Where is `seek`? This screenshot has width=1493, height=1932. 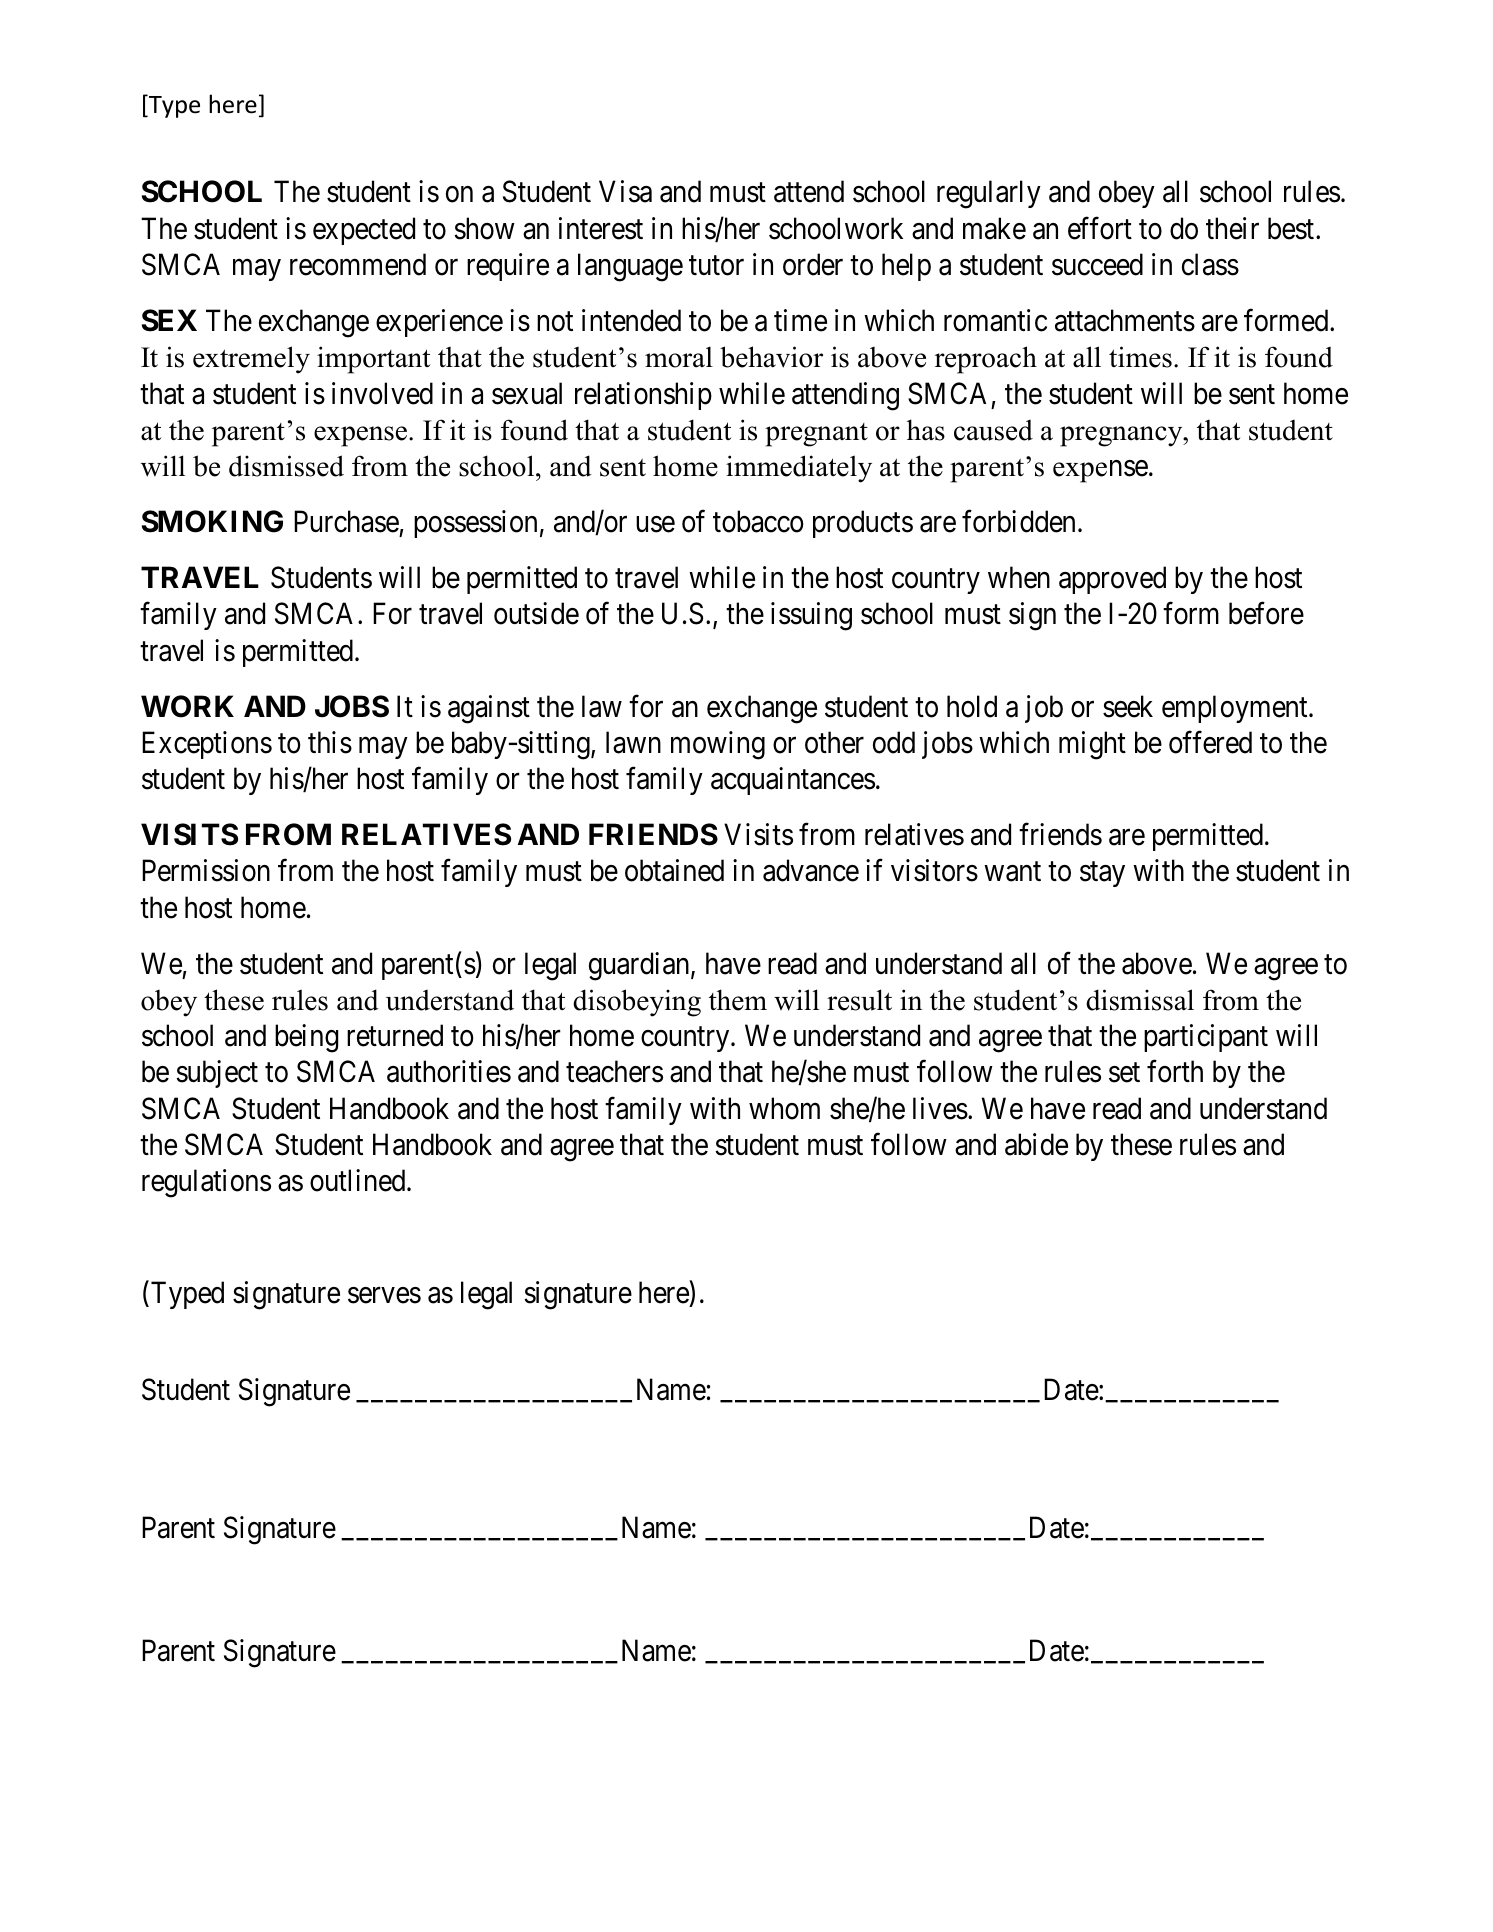
seek is located at coordinates (1128, 706).
